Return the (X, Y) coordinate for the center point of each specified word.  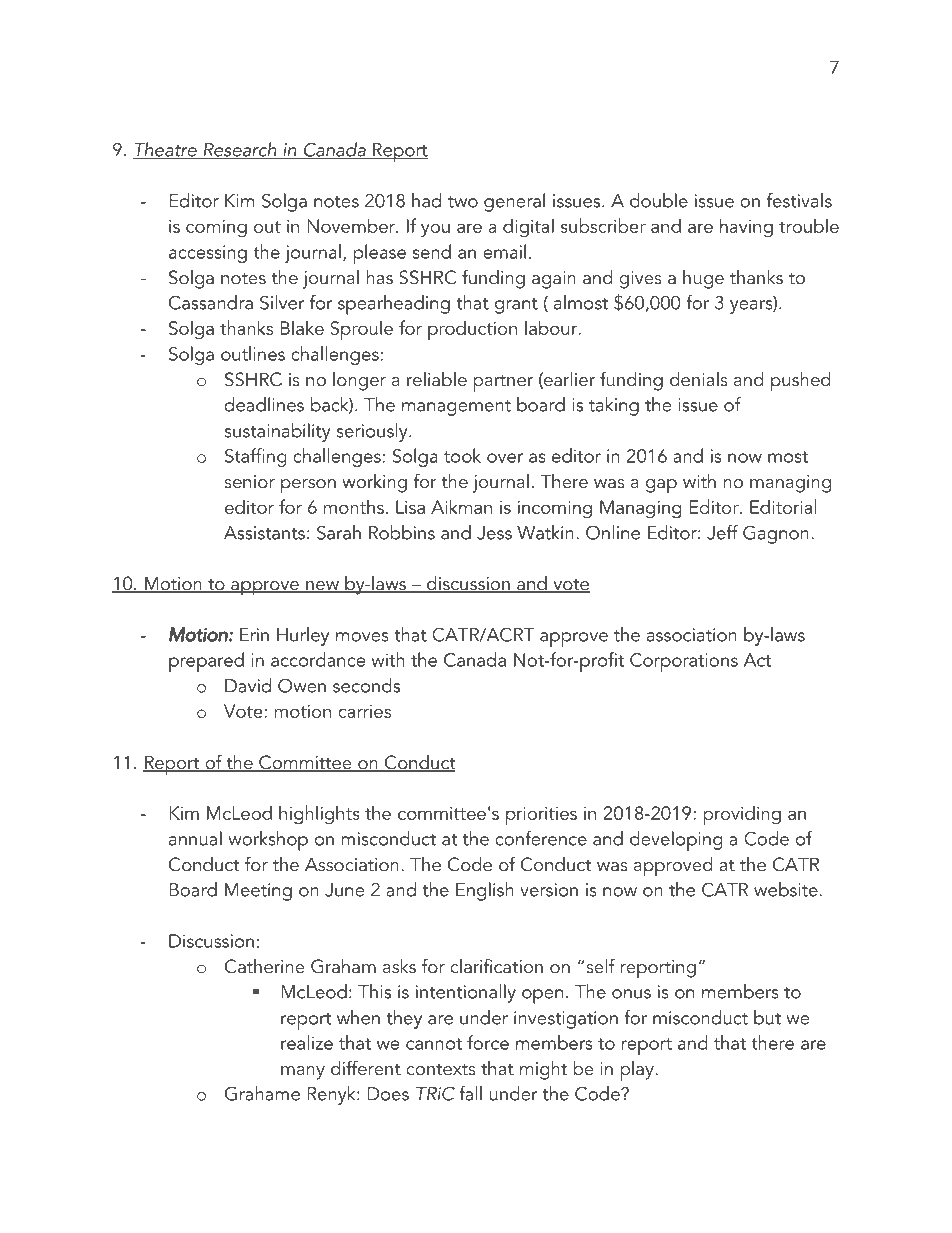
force (488, 1042)
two (463, 202)
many (303, 1073)
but (767, 1017)
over (505, 458)
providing (742, 815)
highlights (319, 815)
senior (250, 482)
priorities (541, 816)
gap (661, 486)
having (746, 228)
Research (240, 150)
